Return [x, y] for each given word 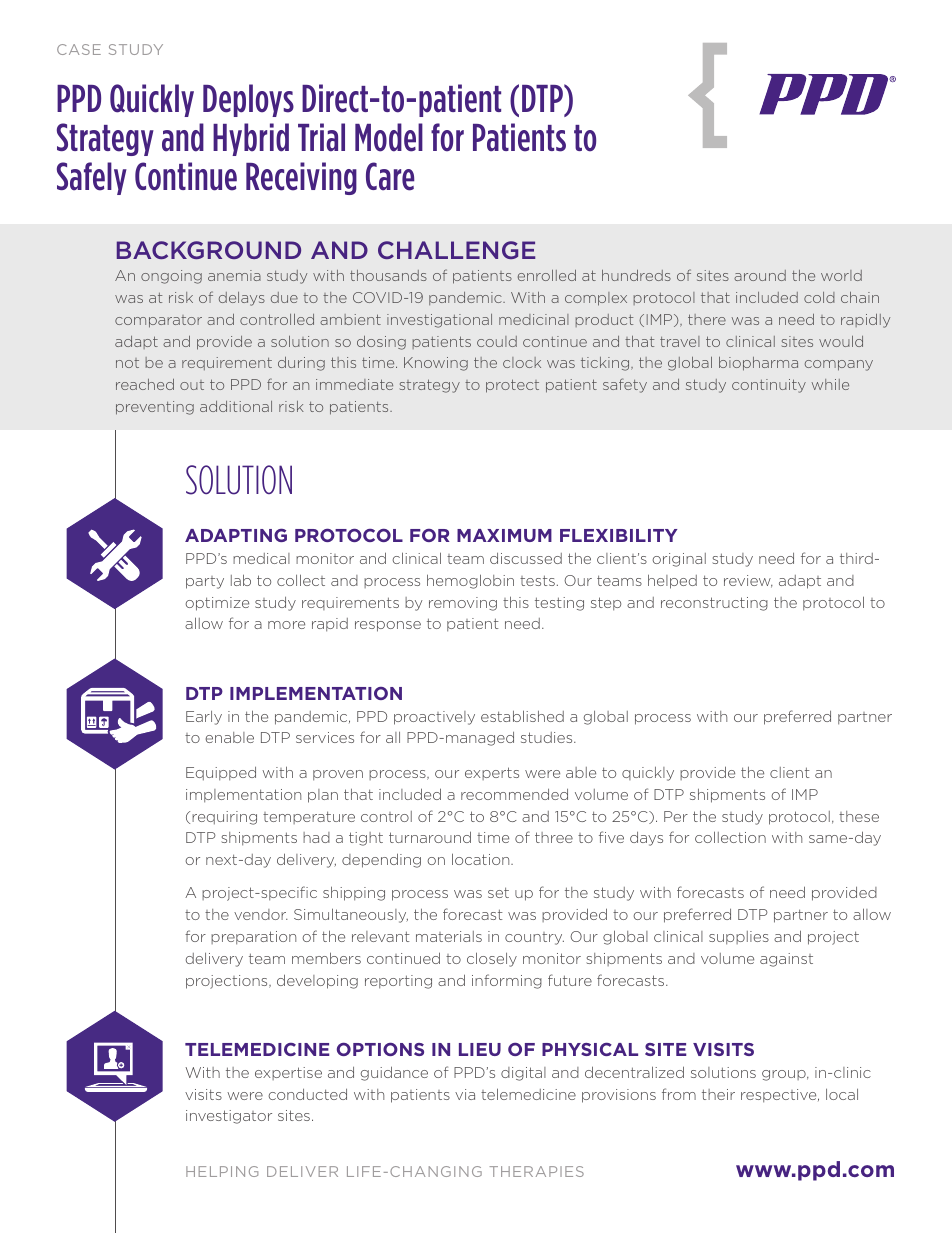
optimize [217, 604]
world [841, 275]
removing [463, 604]
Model [389, 137]
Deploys [248, 100]
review [748, 581]
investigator [229, 1117]
